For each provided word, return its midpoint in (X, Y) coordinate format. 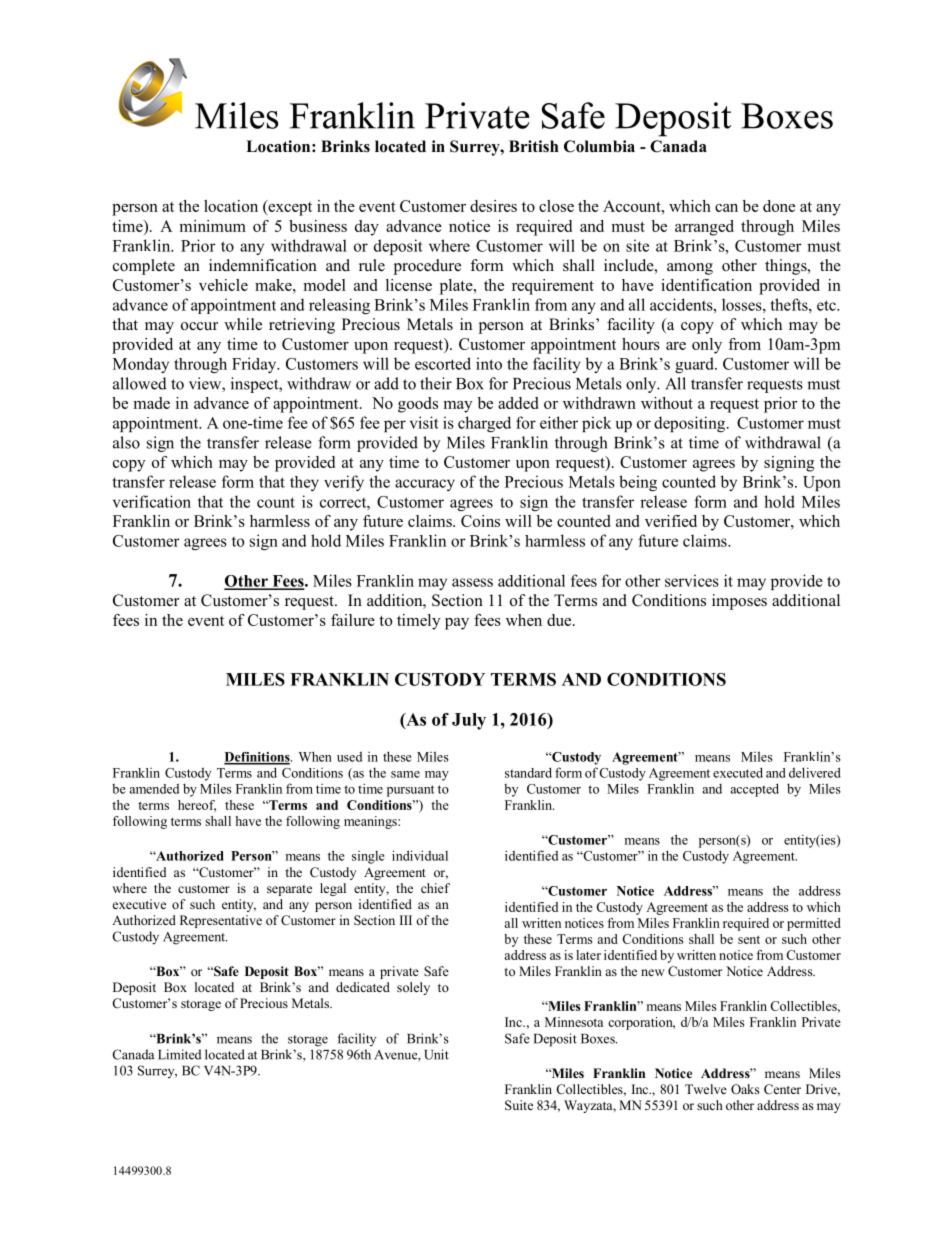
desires (493, 206)
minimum (212, 226)
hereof (197, 806)
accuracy (425, 485)
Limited (179, 1054)
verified (671, 521)
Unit (436, 1054)
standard (528, 772)
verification (152, 501)
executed (738, 772)
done (779, 206)
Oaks (745, 1089)
